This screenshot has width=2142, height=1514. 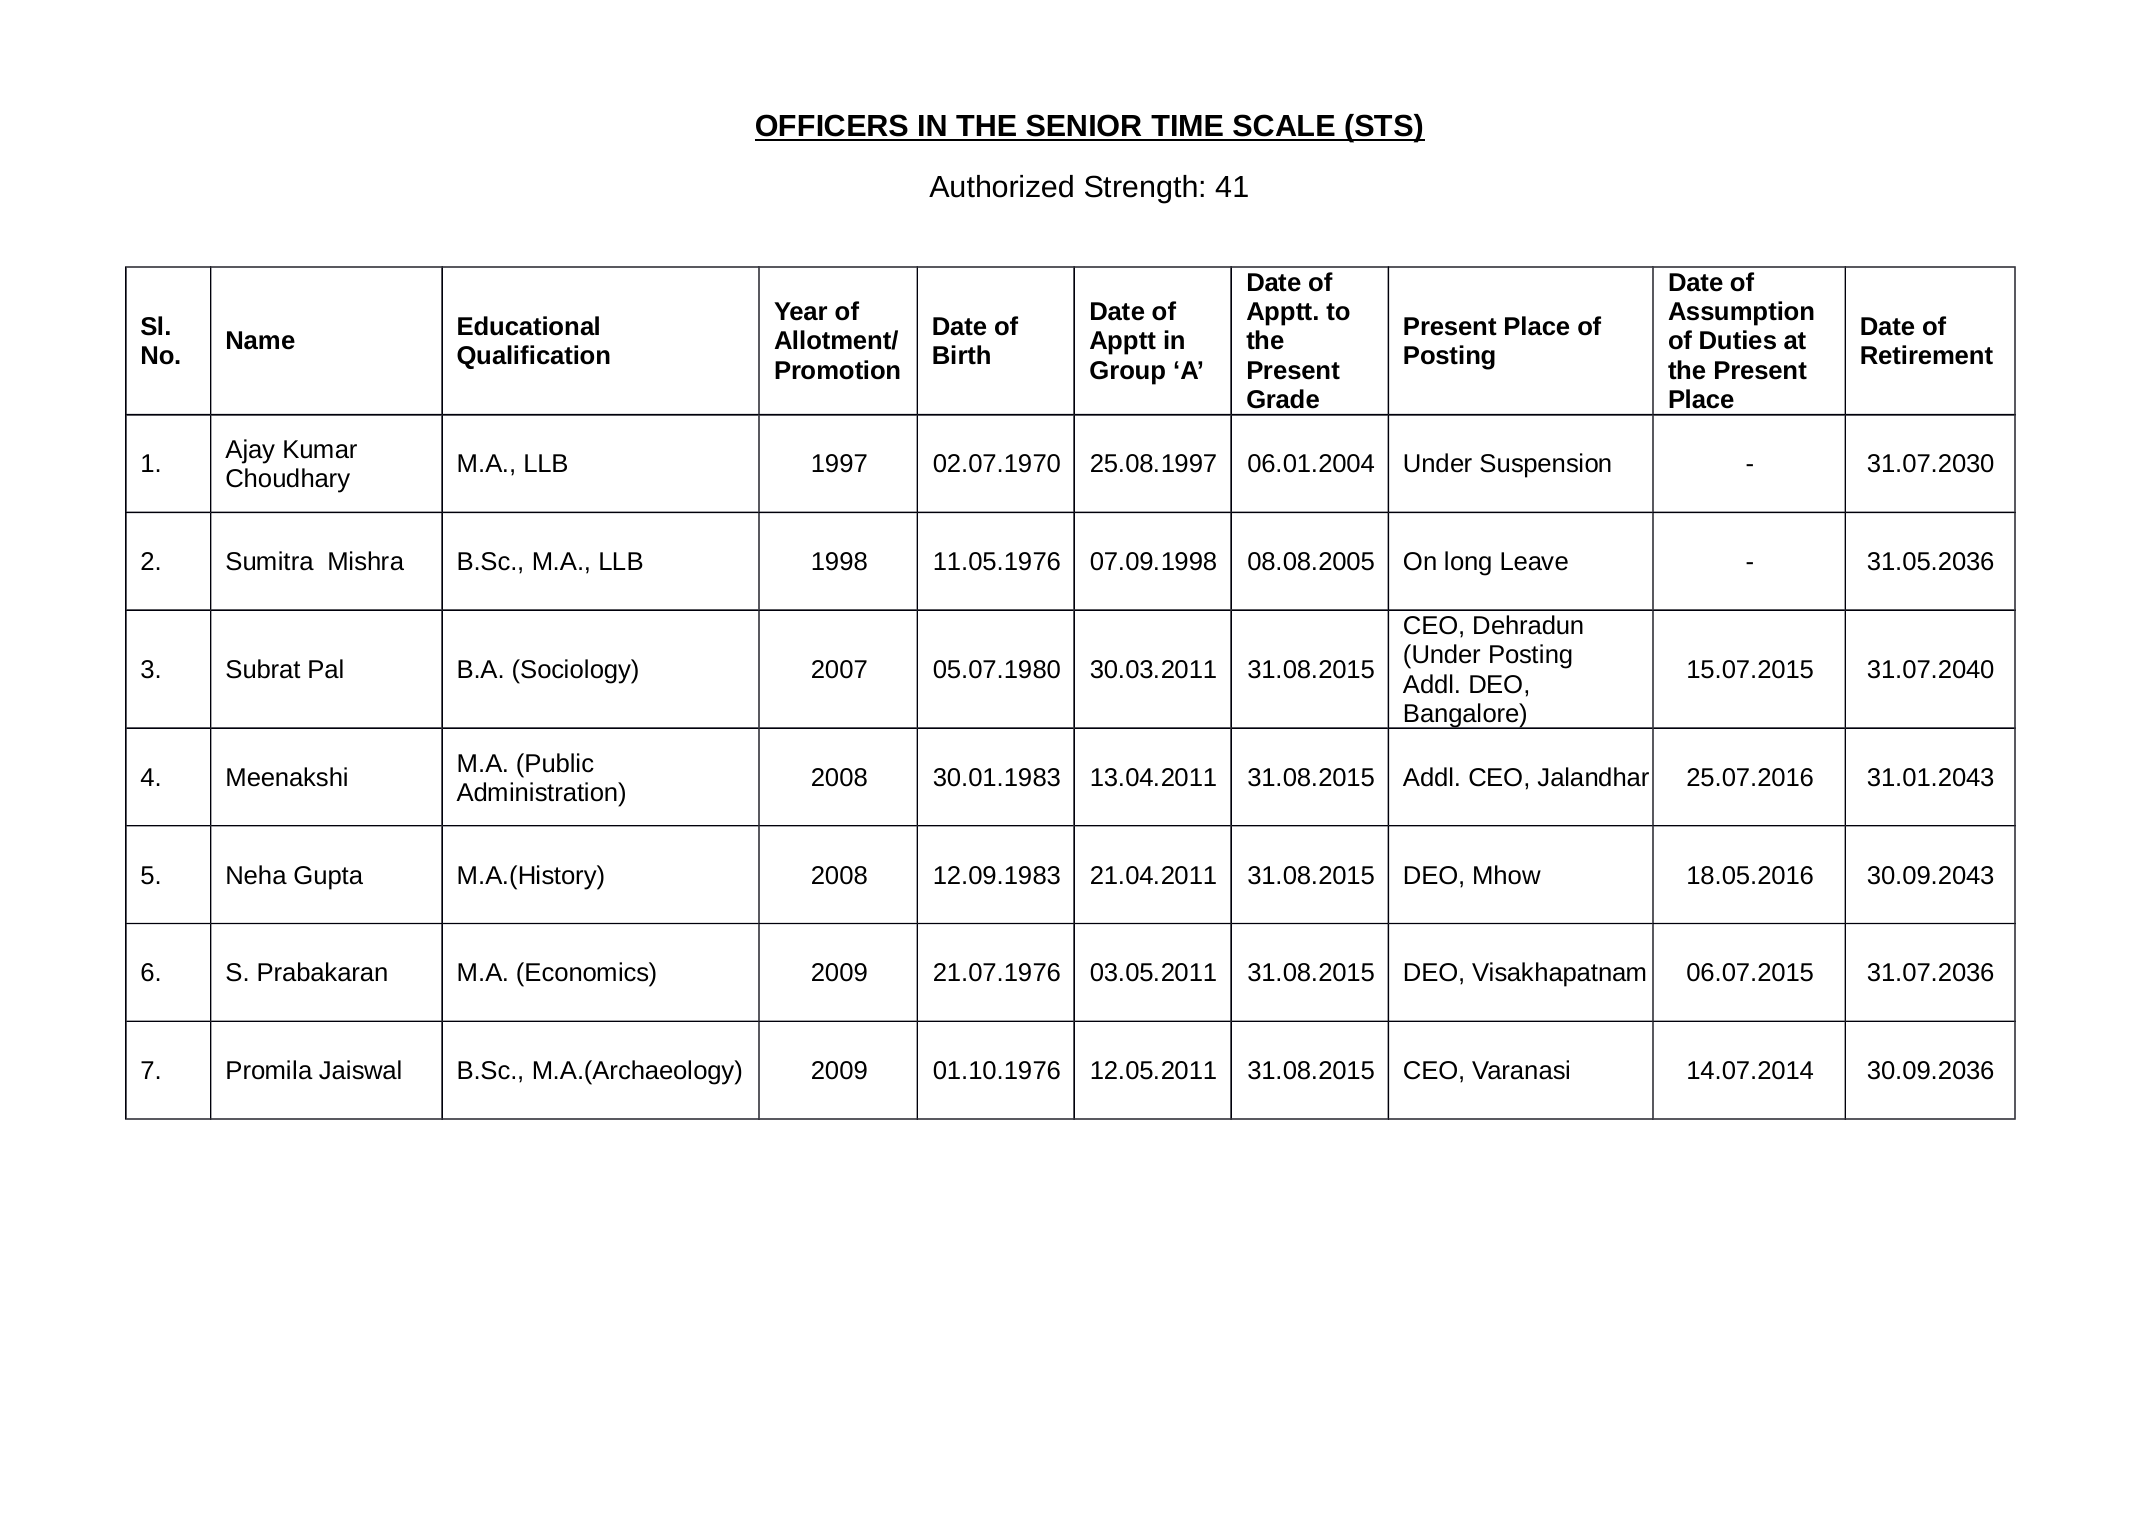 I want to click on Mishra, so click(x=366, y=561).
